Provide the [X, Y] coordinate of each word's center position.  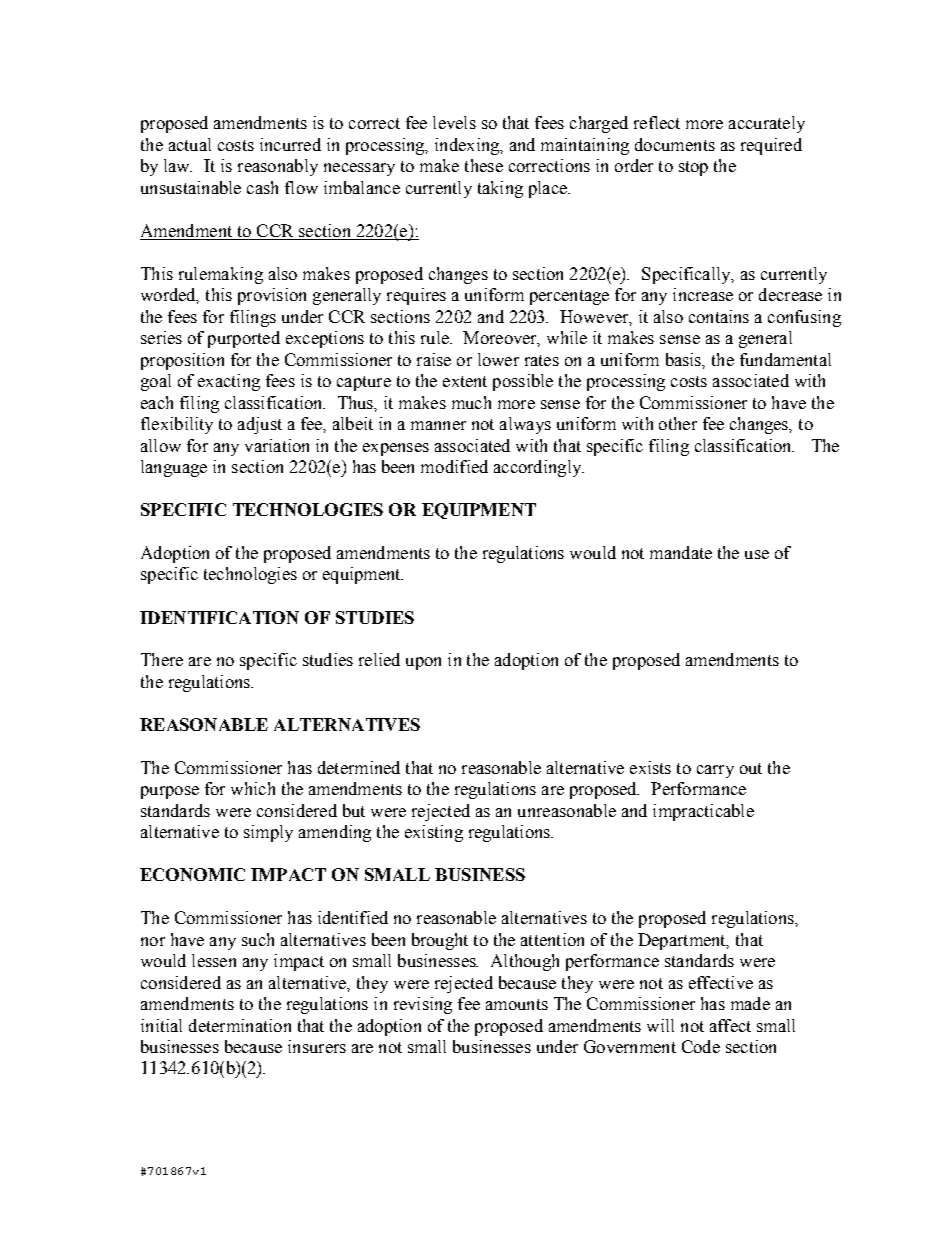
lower [498, 359]
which [253, 788]
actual [190, 144]
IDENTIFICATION [219, 617]
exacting [229, 382]
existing [434, 833]
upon [423, 663]
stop [693, 168]
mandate [681, 552]
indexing [468, 146]
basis [685, 360]
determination [240, 1025]
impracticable [703, 812]
